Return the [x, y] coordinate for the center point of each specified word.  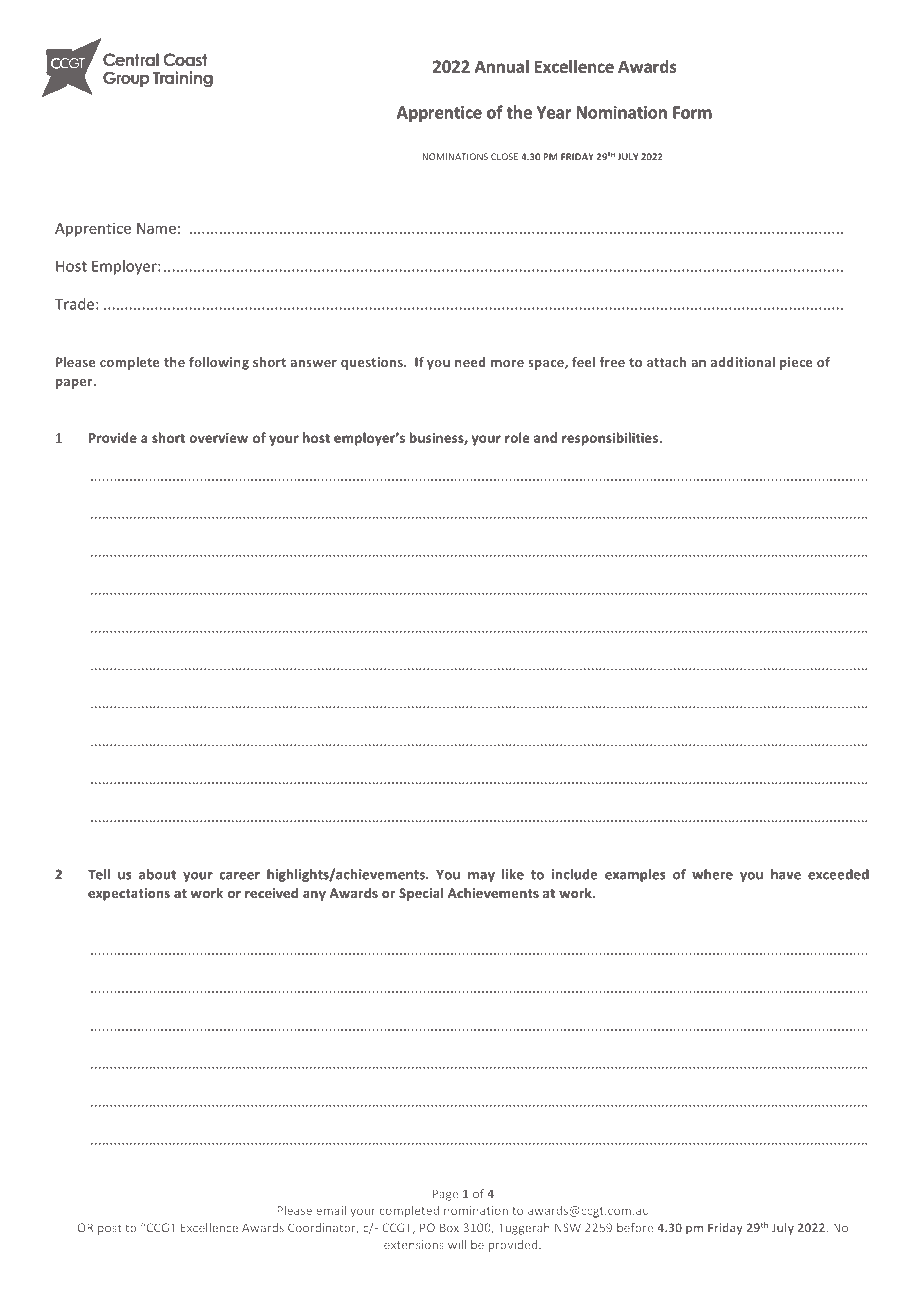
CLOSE [504, 157]
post [109, 1229]
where [712, 874]
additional [743, 362]
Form [692, 112]
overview [219, 438]
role [517, 437]
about [157, 874]
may [481, 877]
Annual [502, 66]
